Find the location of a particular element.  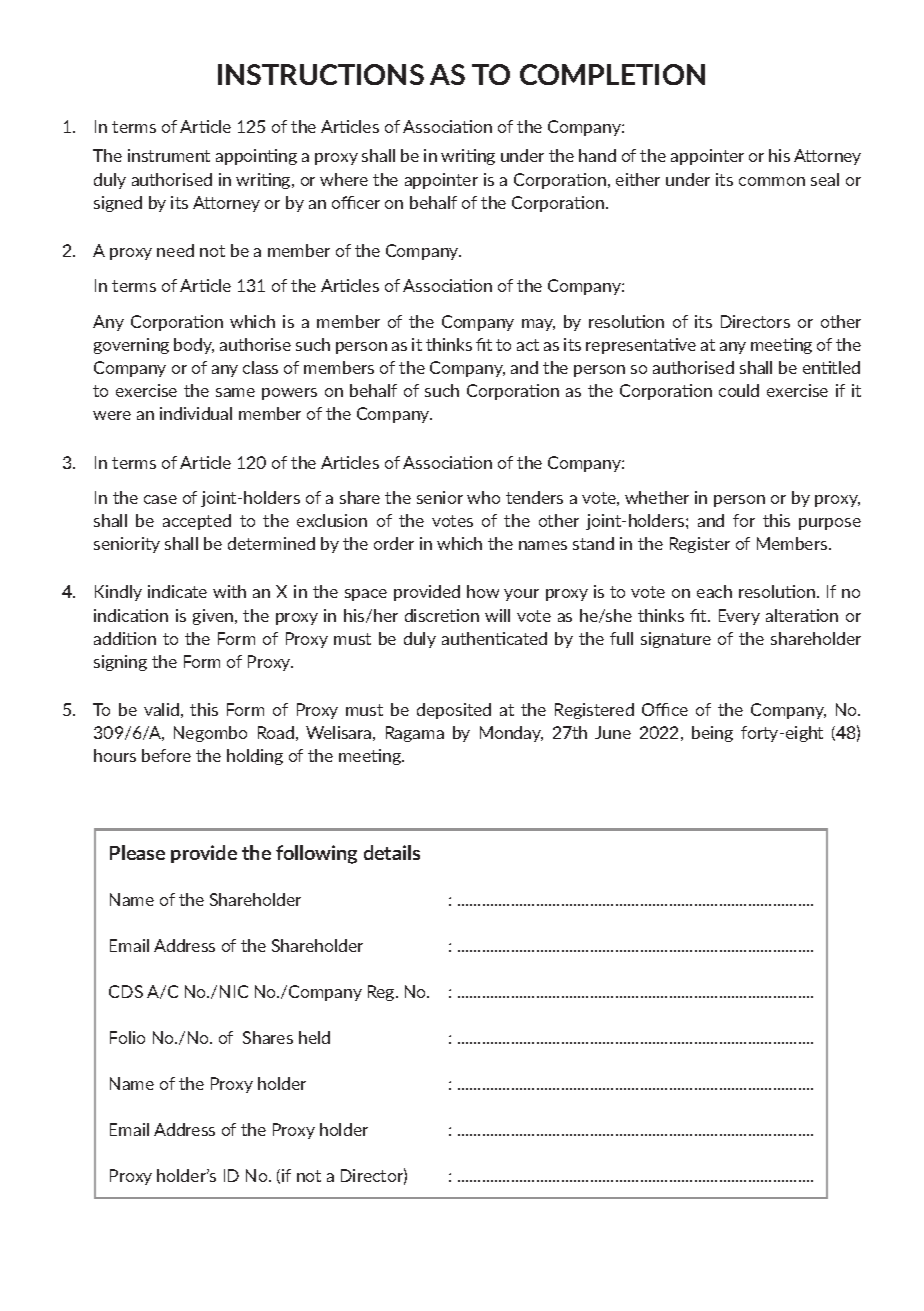

common is located at coordinates (772, 181).
